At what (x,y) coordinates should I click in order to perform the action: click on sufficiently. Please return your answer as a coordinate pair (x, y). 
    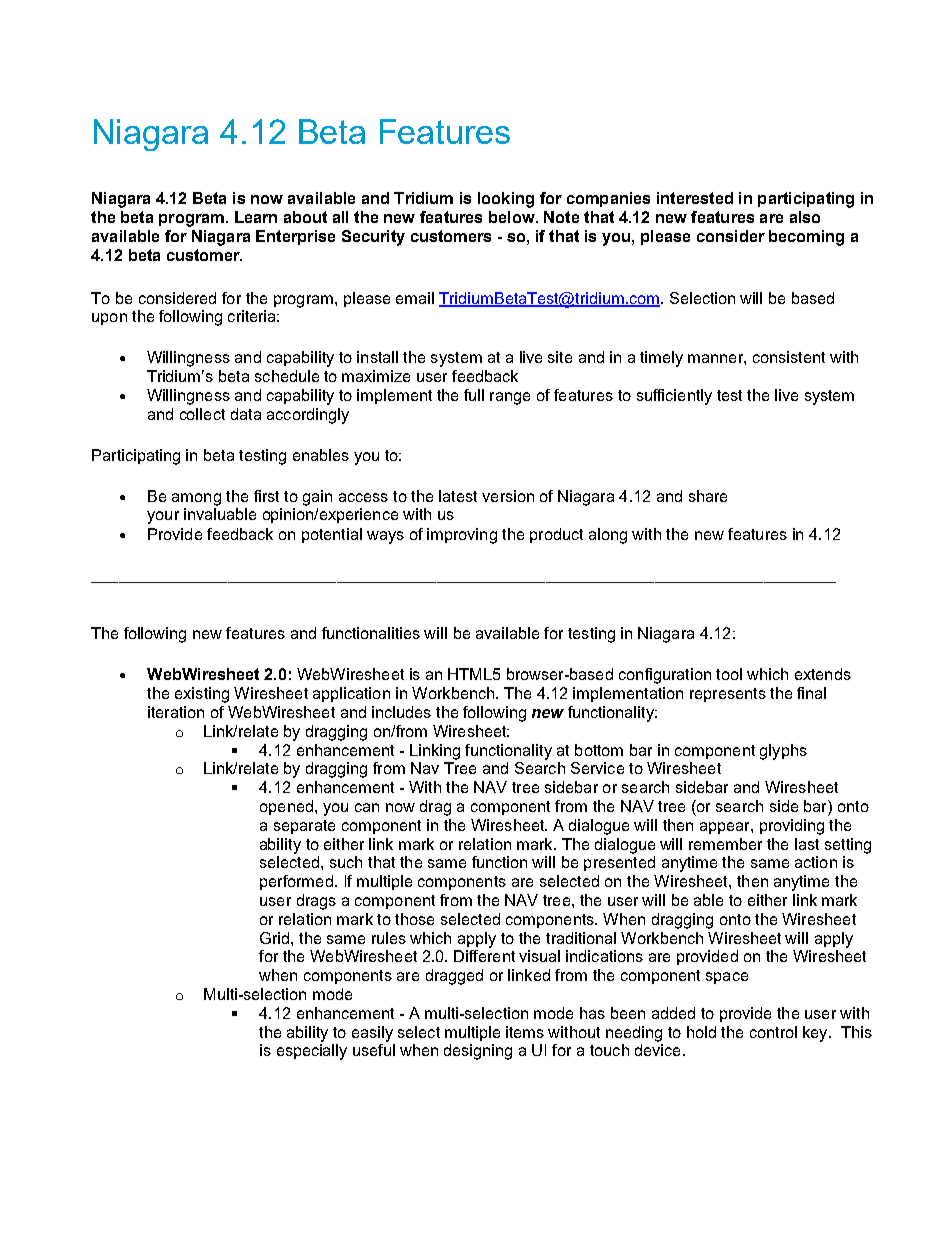
    Looking at the image, I should click on (674, 397).
